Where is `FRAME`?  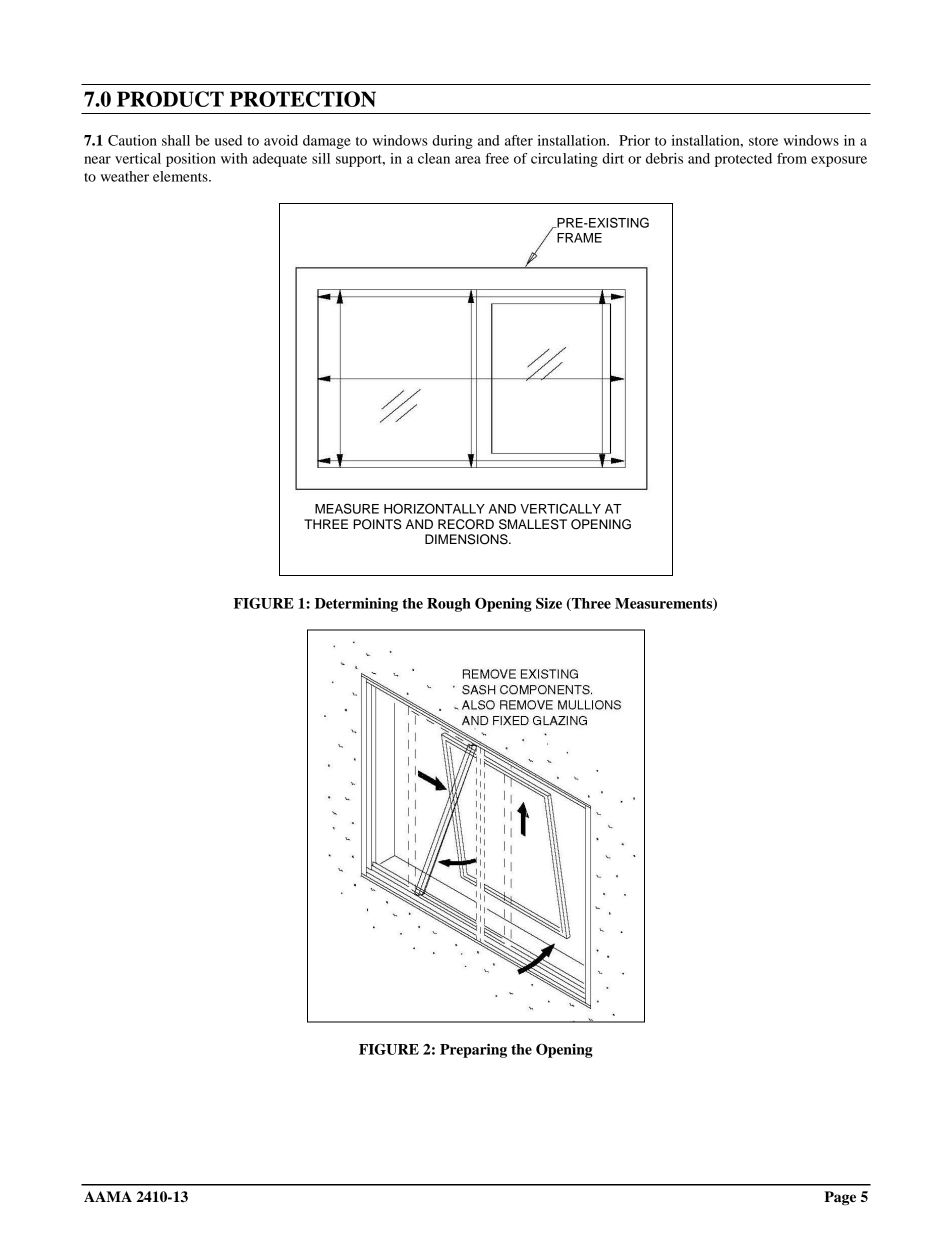 FRAME is located at coordinates (579, 238).
